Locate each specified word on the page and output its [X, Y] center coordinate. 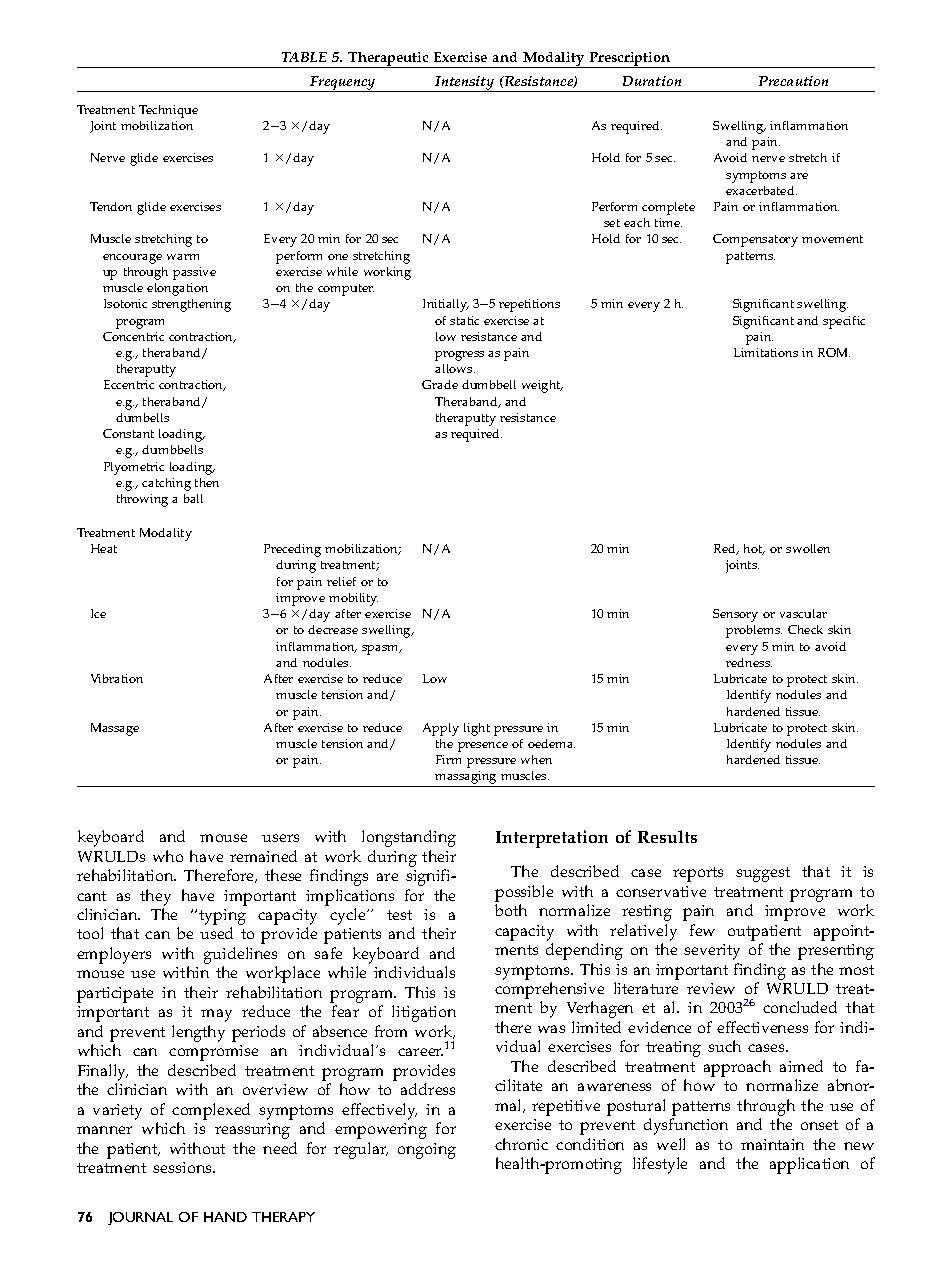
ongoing [427, 1151]
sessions [183, 1167]
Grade [440, 384]
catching [166, 484]
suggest [763, 874]
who [168, 856]
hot [754, 549]
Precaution [793, 81]
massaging [466, 779]
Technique [168, 111]
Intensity [465, 84]
